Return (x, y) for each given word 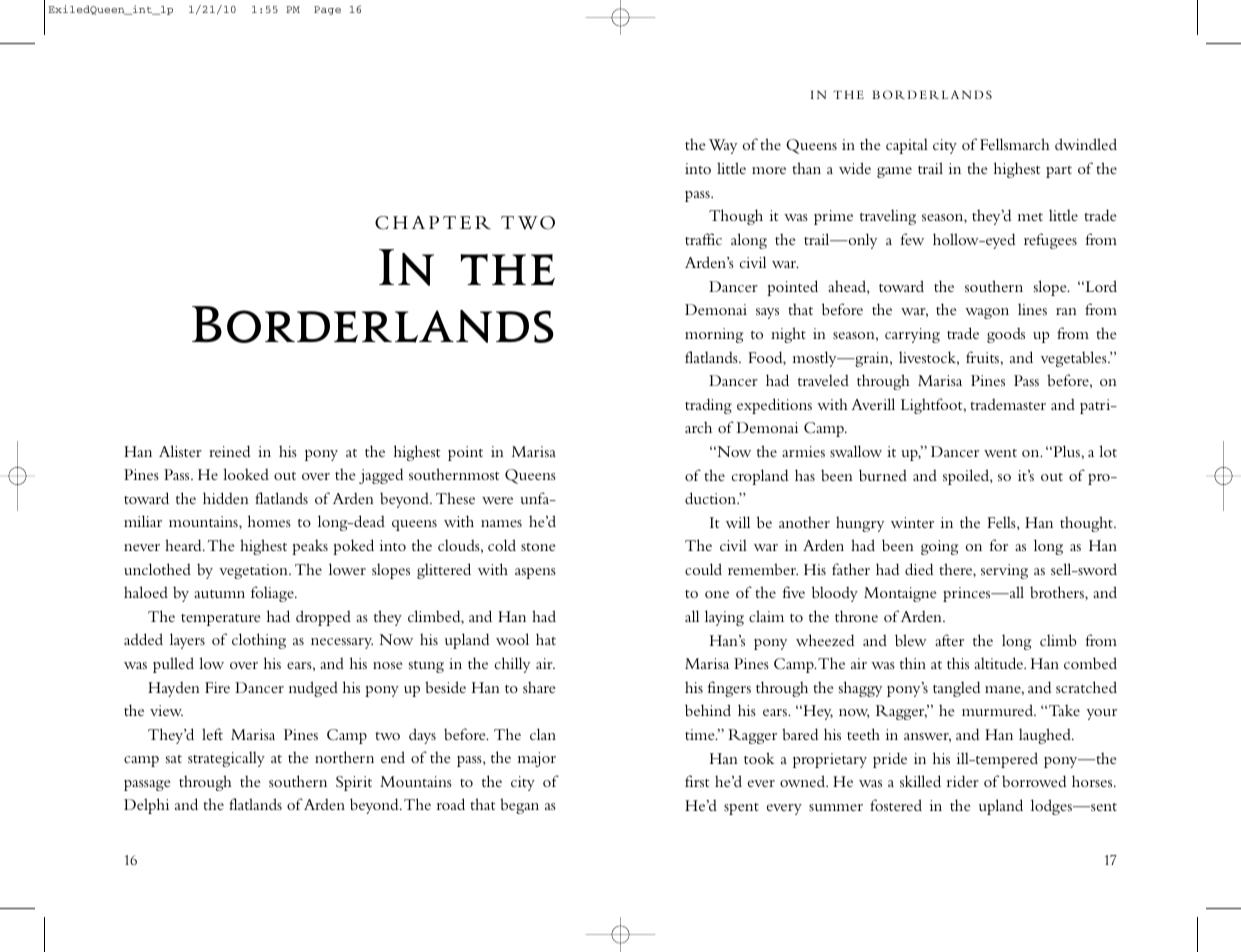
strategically (226, 759)
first (697, 781)
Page (327, 10)
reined (229, 451)
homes (269, 521)
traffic (703, 239)
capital (907, 146)
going (939, 547)
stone (538, 547)
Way (723, 146)
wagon (987, 313)
